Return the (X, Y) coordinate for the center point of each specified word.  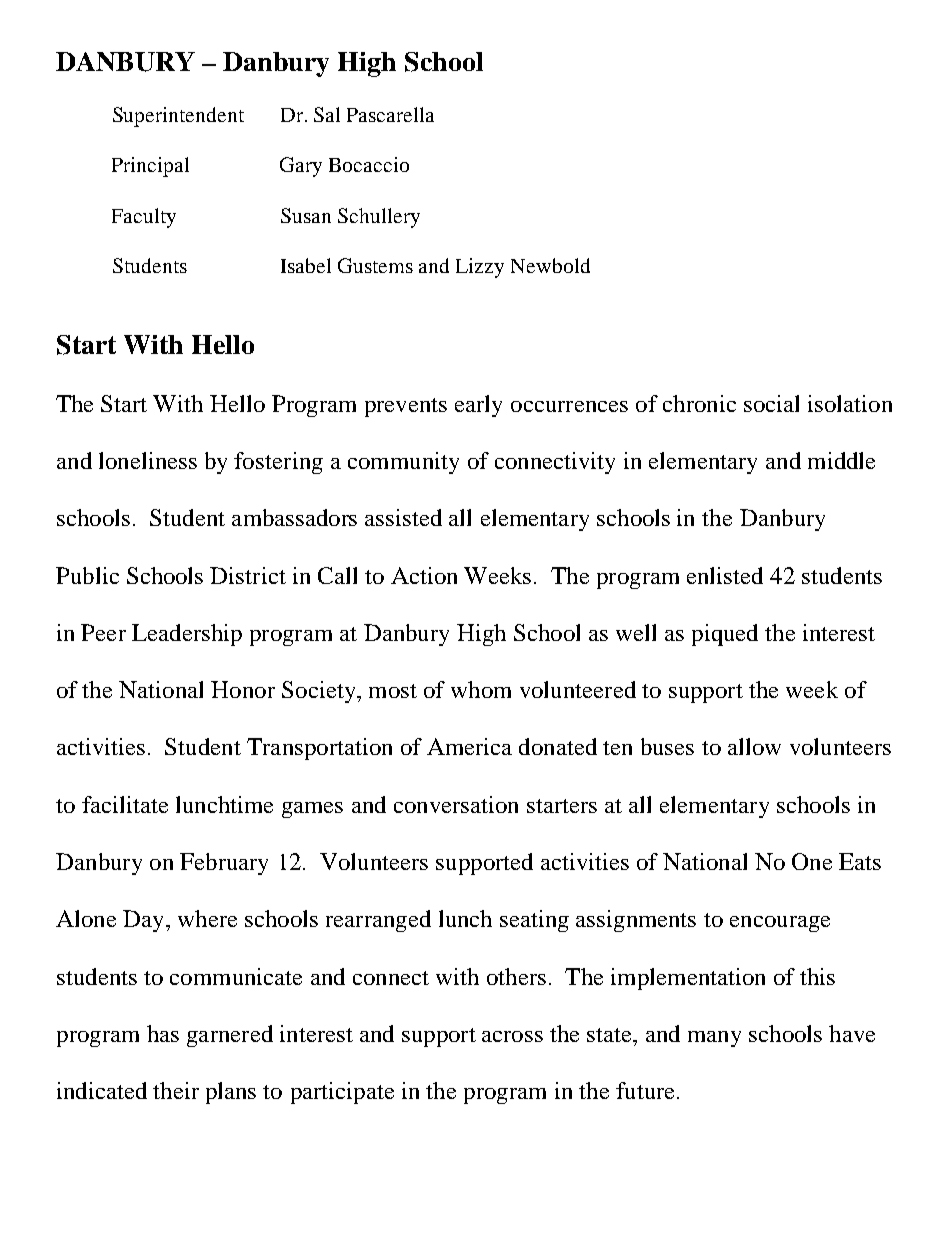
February (224, 864)
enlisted (725, 575)
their (176, 1090)
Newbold (550, 265)
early (478, 406)
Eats (860, 861)
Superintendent (178, 117)
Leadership (187, 635)
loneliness (148, 460)
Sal (327, 114)
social (771, 403)
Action (424, 575)
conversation (456, 804)
